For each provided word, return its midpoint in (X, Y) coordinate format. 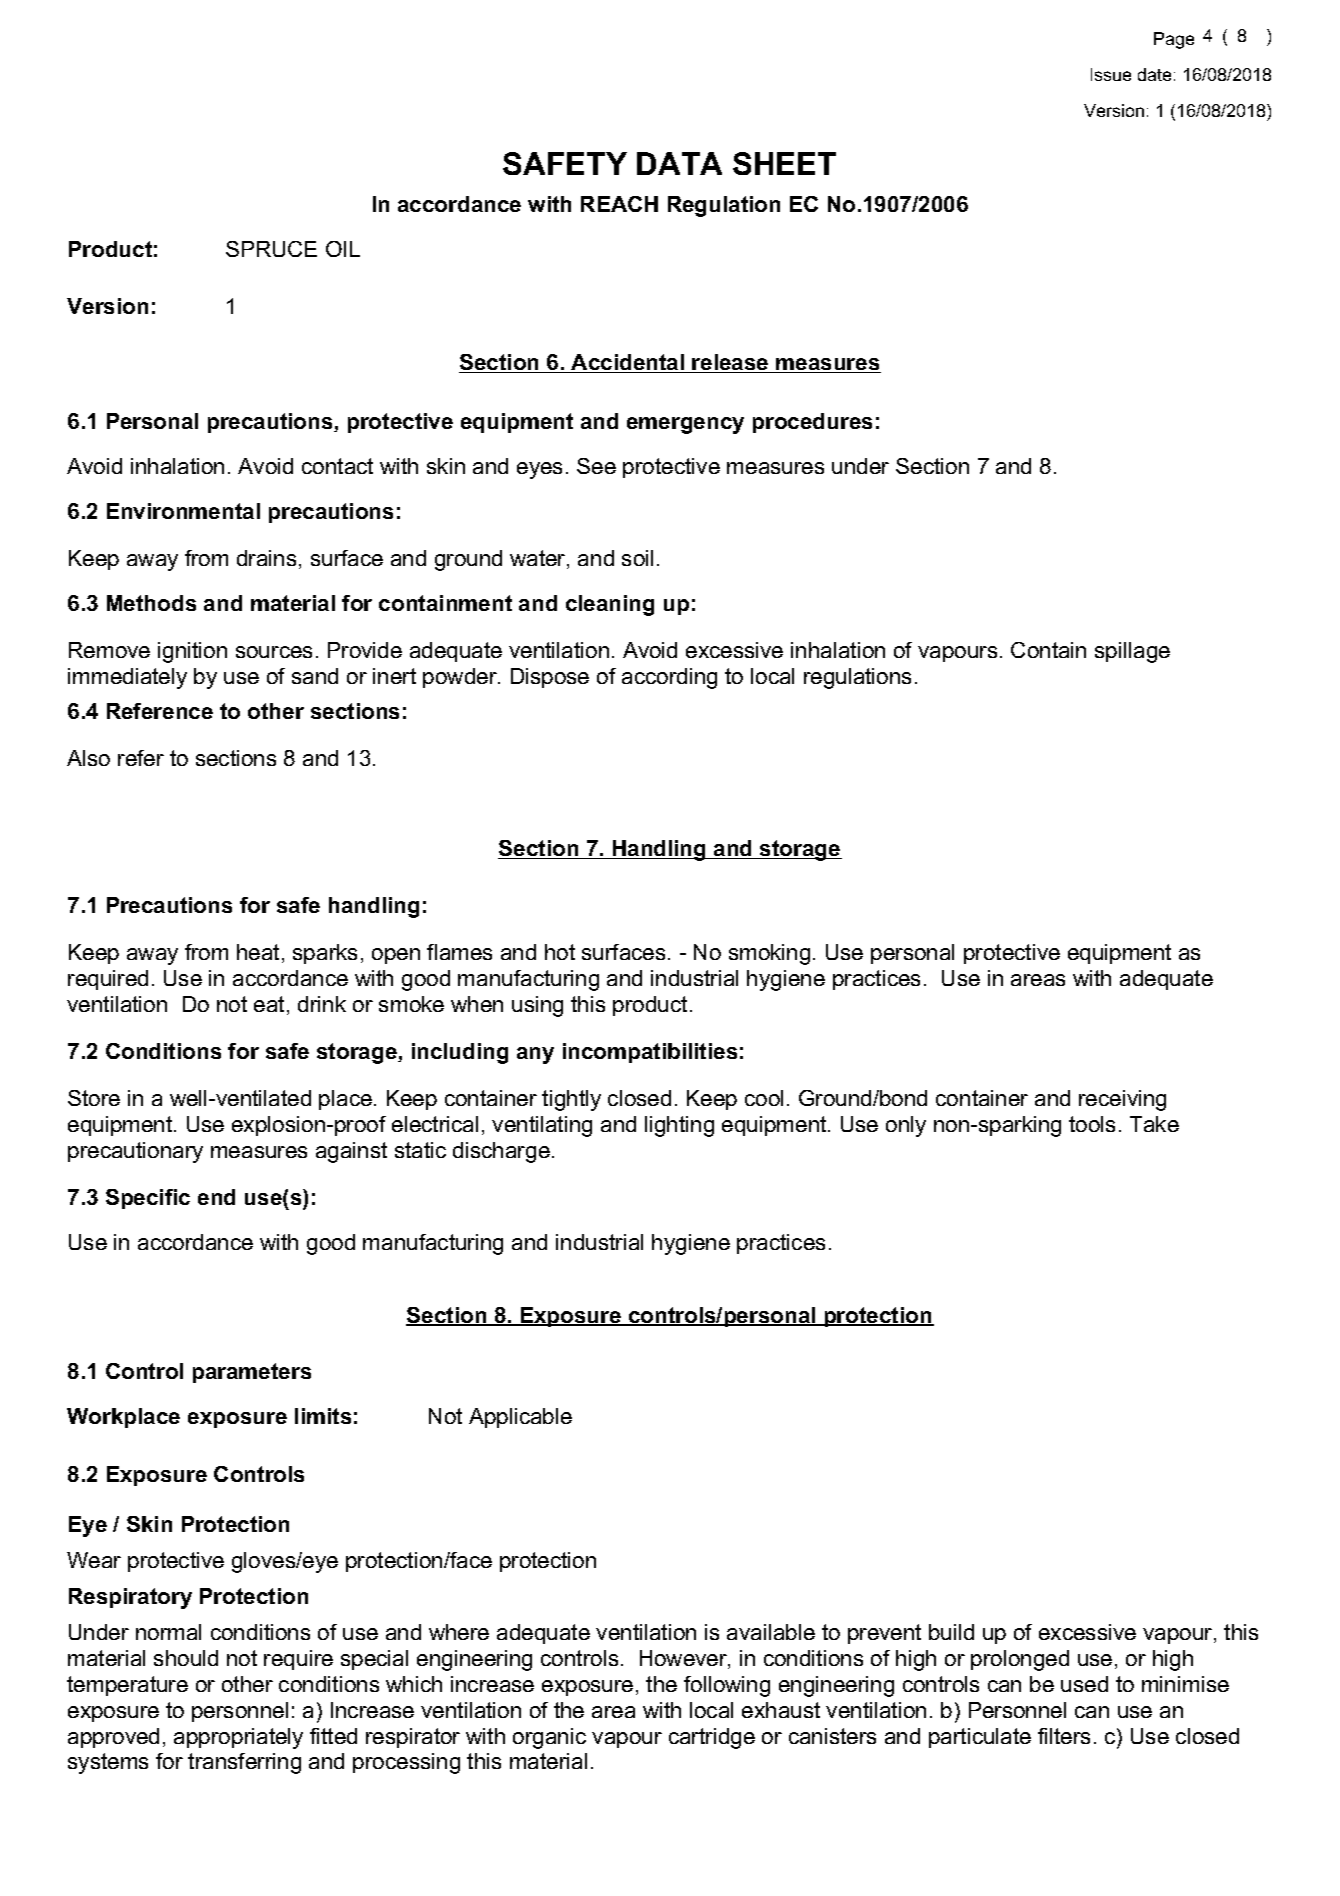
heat (260, 953)
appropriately (238, 1738)
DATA (679, 163)
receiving (1122, 1100)
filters (1064, 1736)
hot (560, 952)
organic (549, 1738)
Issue (1111, 74)
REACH (619, 204)
